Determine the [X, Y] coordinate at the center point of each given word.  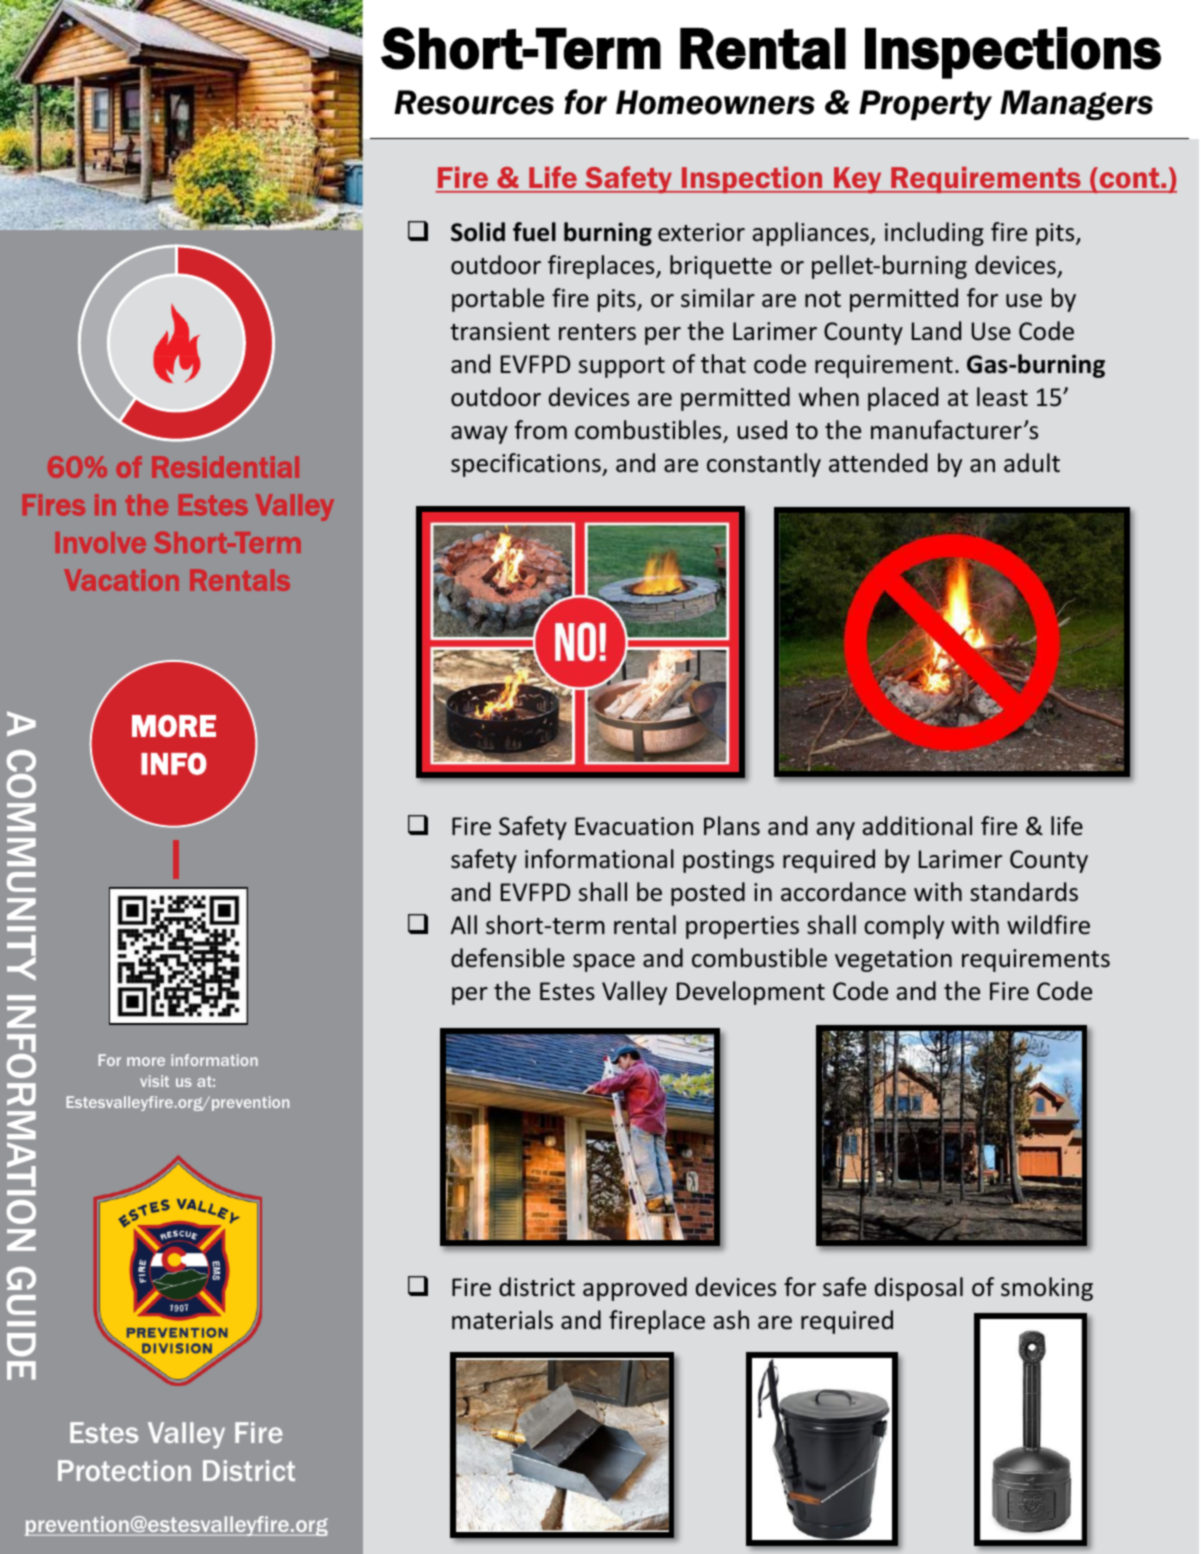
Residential [225, 467]
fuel [534, 232]
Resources [474, 102]
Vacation [121, 580]
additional [917, 826]
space [604, 963]
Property [925, 105]
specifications [527, 465]
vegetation [893, 960]
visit [154, 1081]
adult [1032, 463]
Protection [124, 1470]
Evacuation [634, 826]
